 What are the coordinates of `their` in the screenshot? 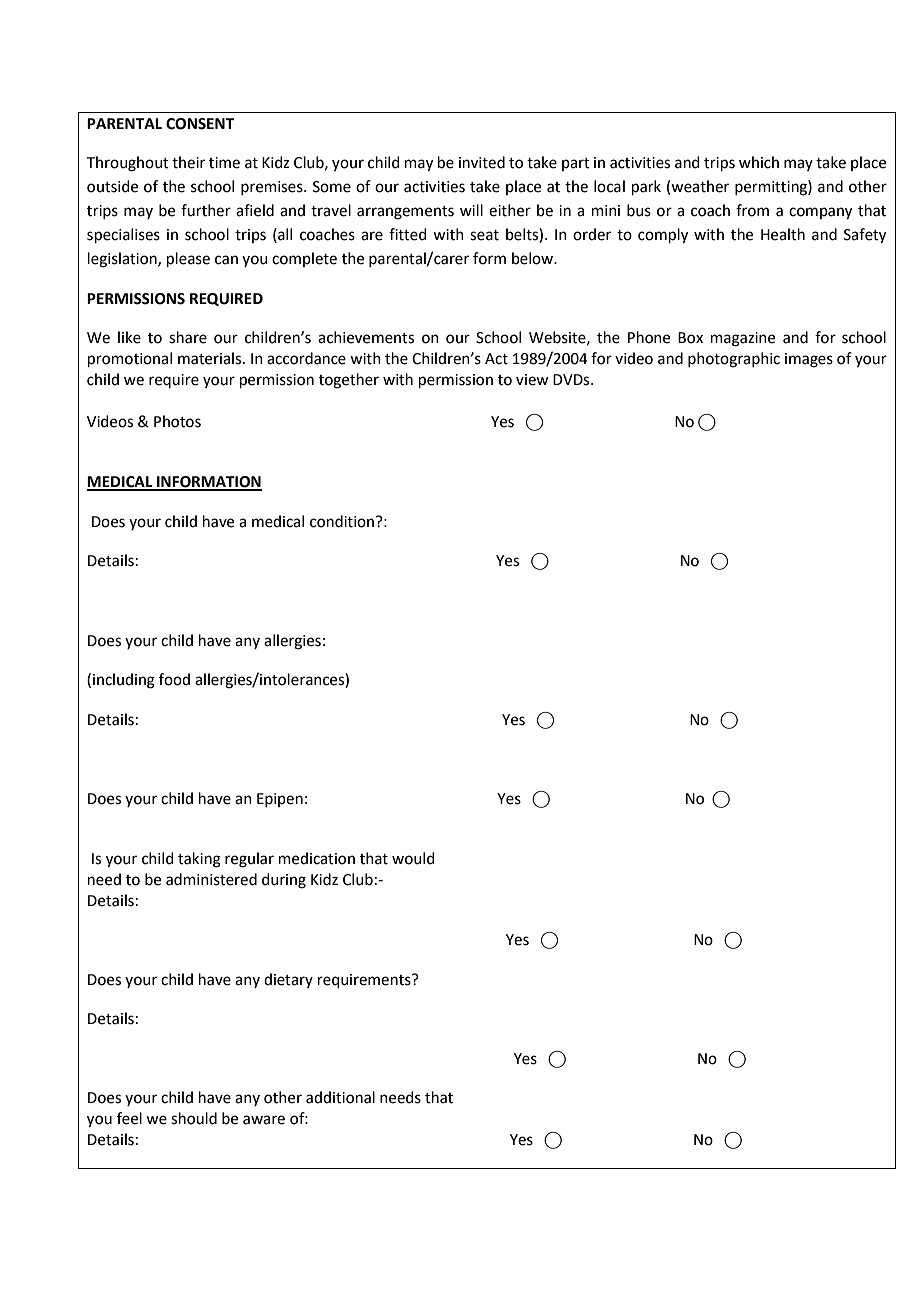 It's located at (188, 162).
